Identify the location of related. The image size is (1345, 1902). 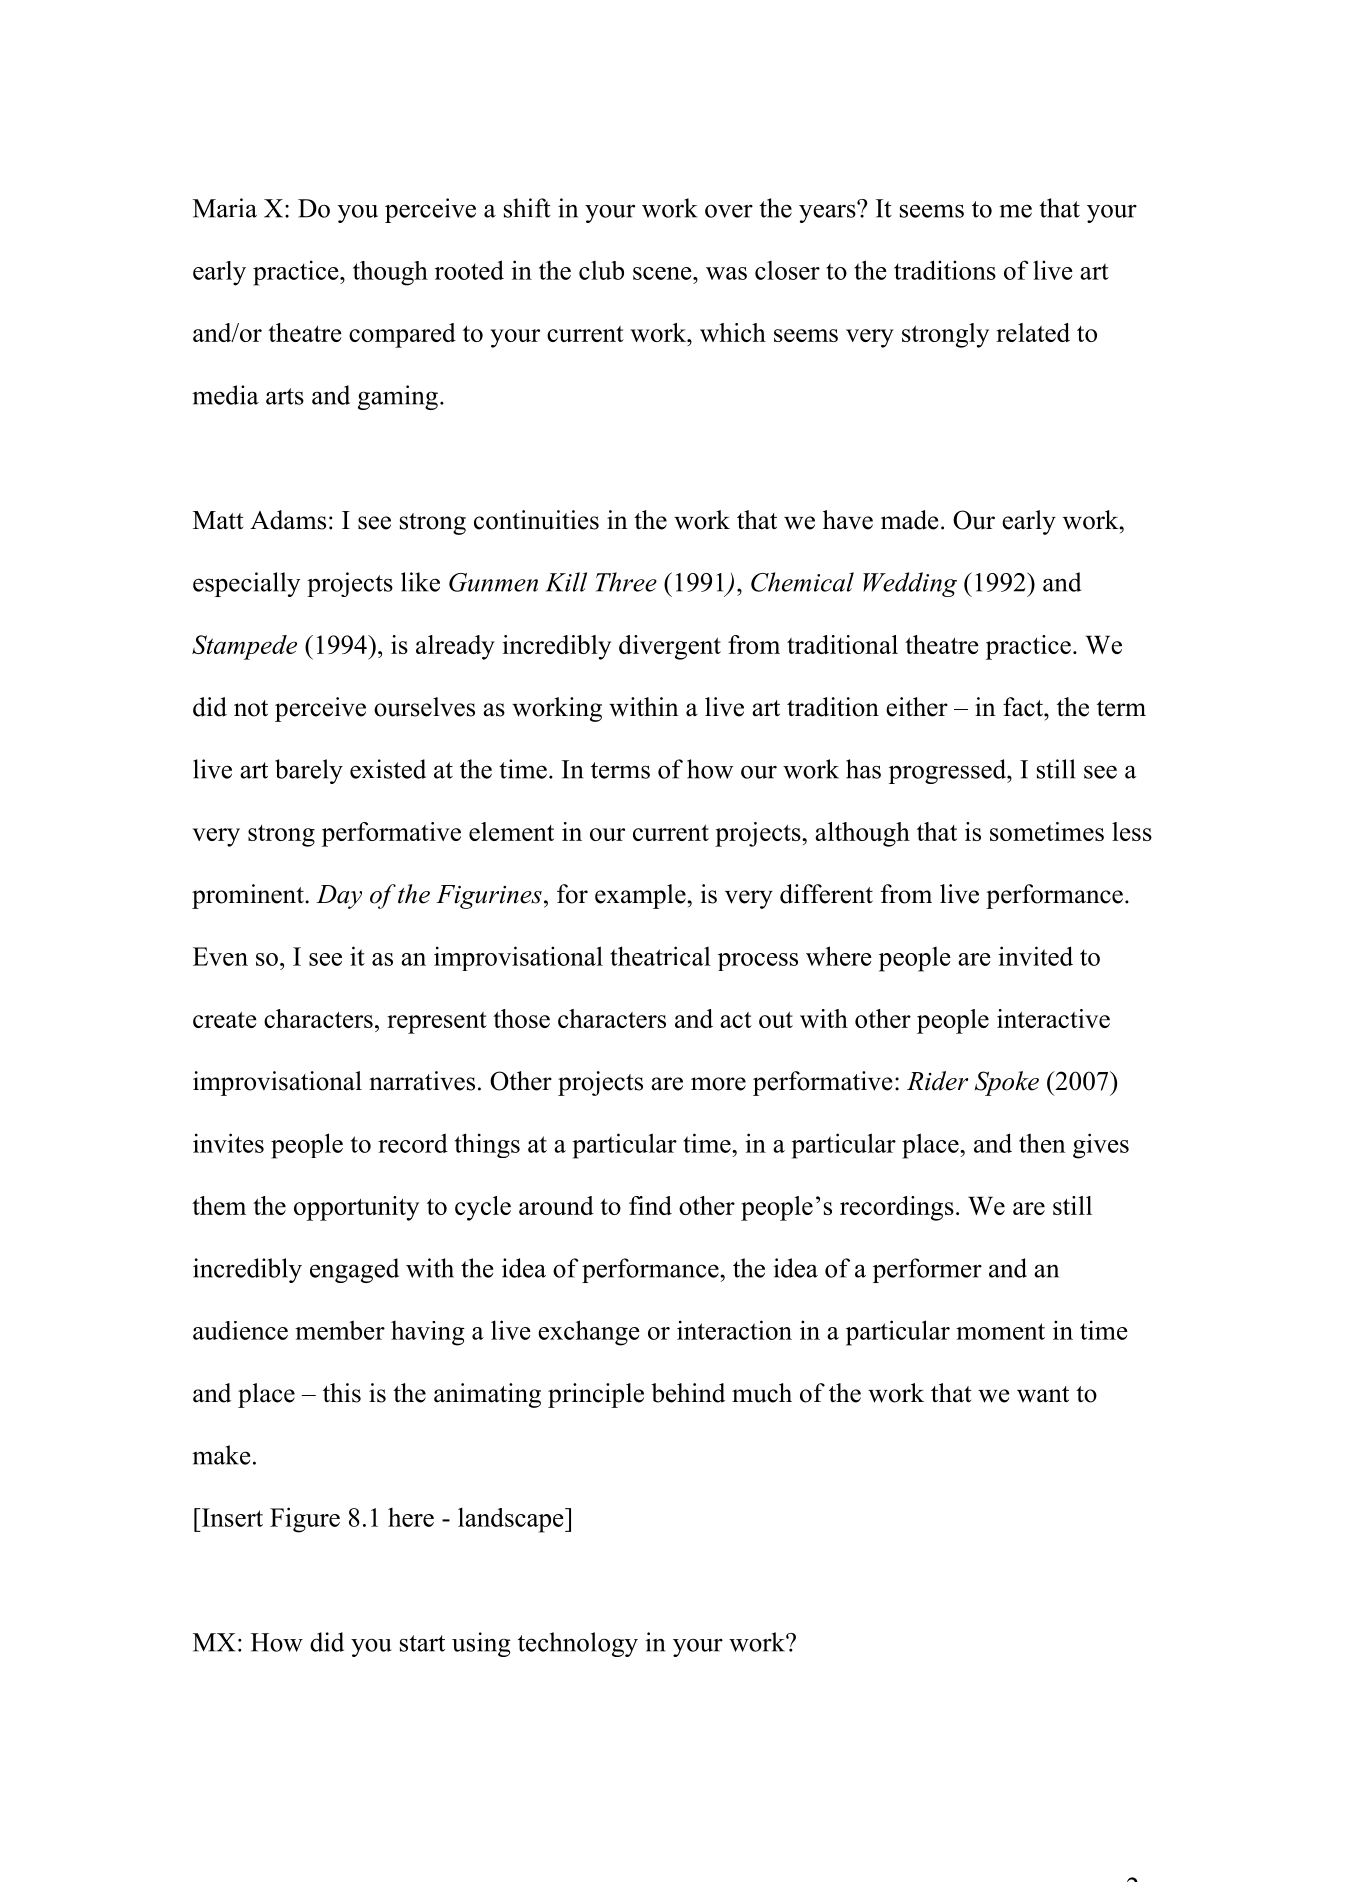
(1033, 332).
